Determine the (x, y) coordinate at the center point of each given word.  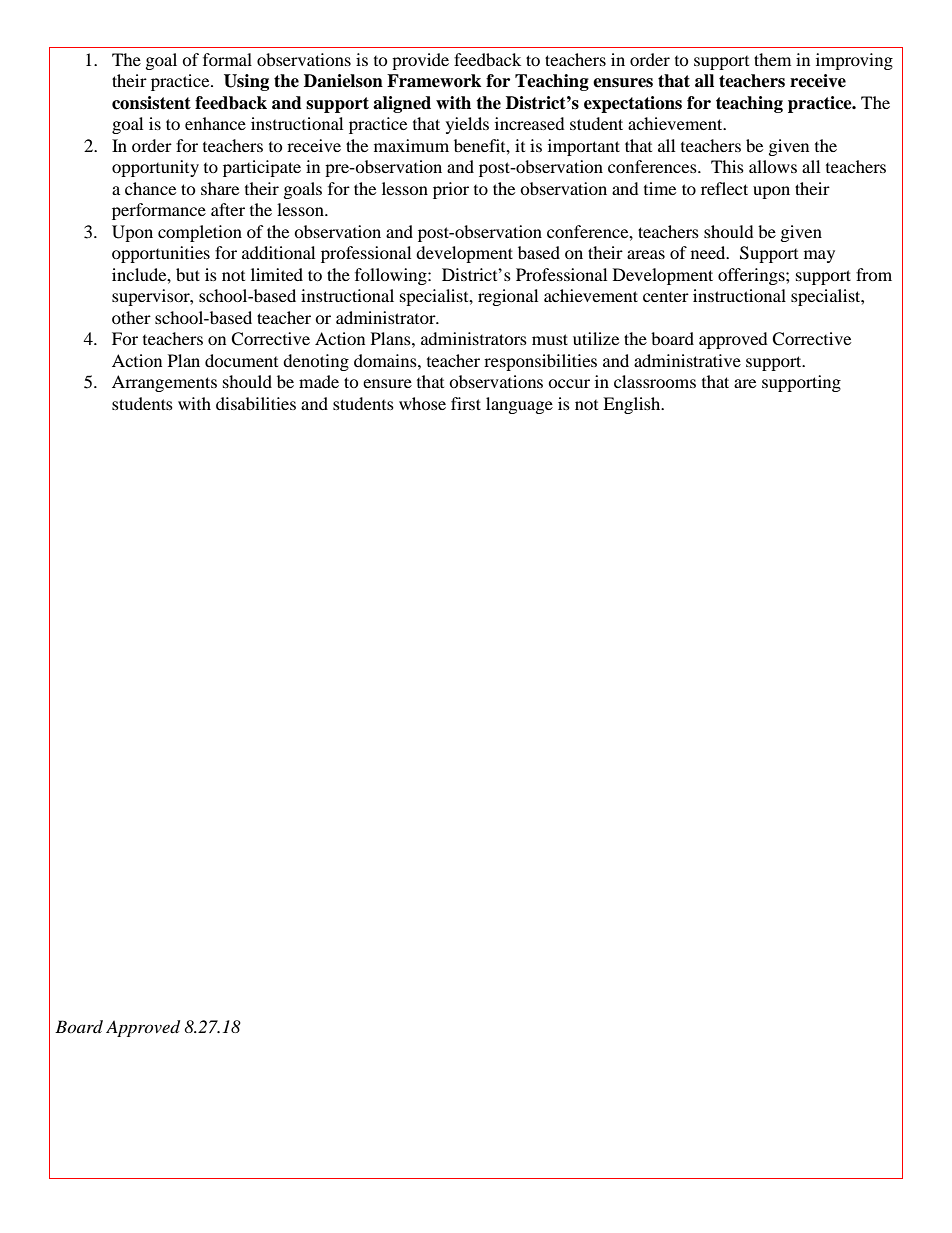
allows (773, 166)
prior (451, 190)
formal (227, 59)
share (220, 188)
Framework (434, 81)
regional (508, 297)
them (772, 59)
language (519, 405)
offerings (752, 276)
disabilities (256, 403)
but (188, 274)
